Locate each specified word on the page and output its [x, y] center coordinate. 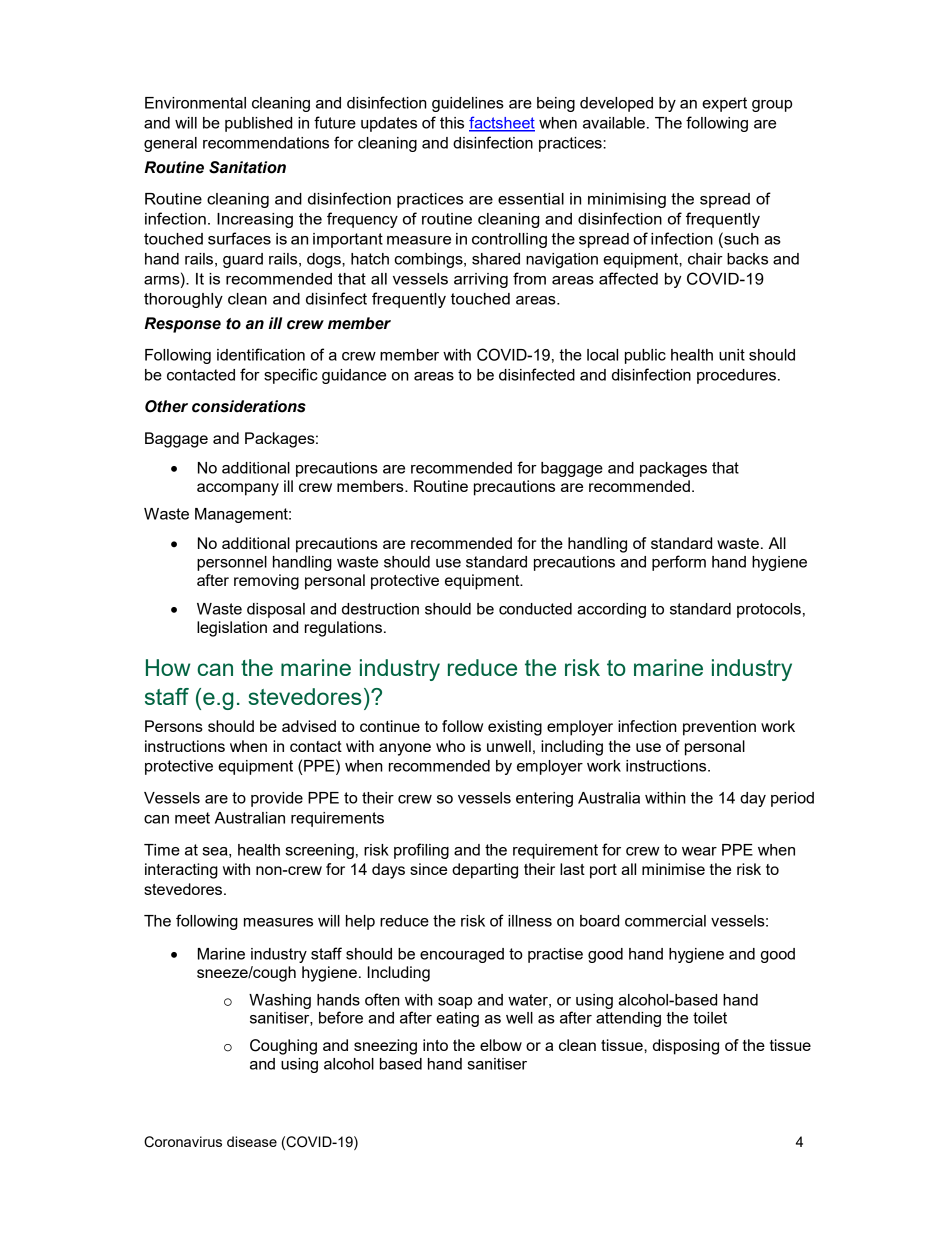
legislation [232, 629]
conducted [535, 609]
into [435, 1045]
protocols [769, 610]
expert [724, 104]
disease [252, 1141]
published [258, 124]
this [452, 123]
